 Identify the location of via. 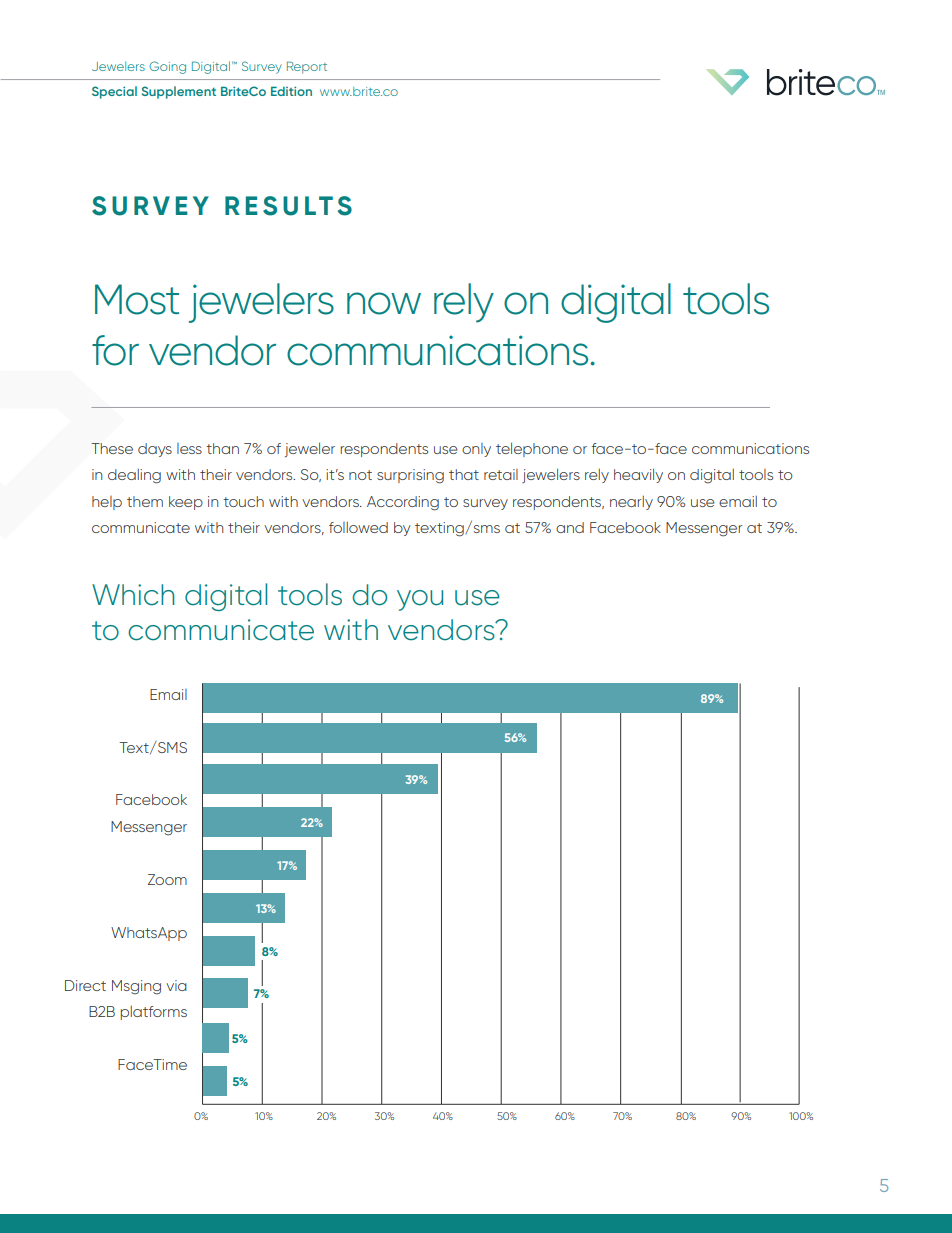
(176, 985).
